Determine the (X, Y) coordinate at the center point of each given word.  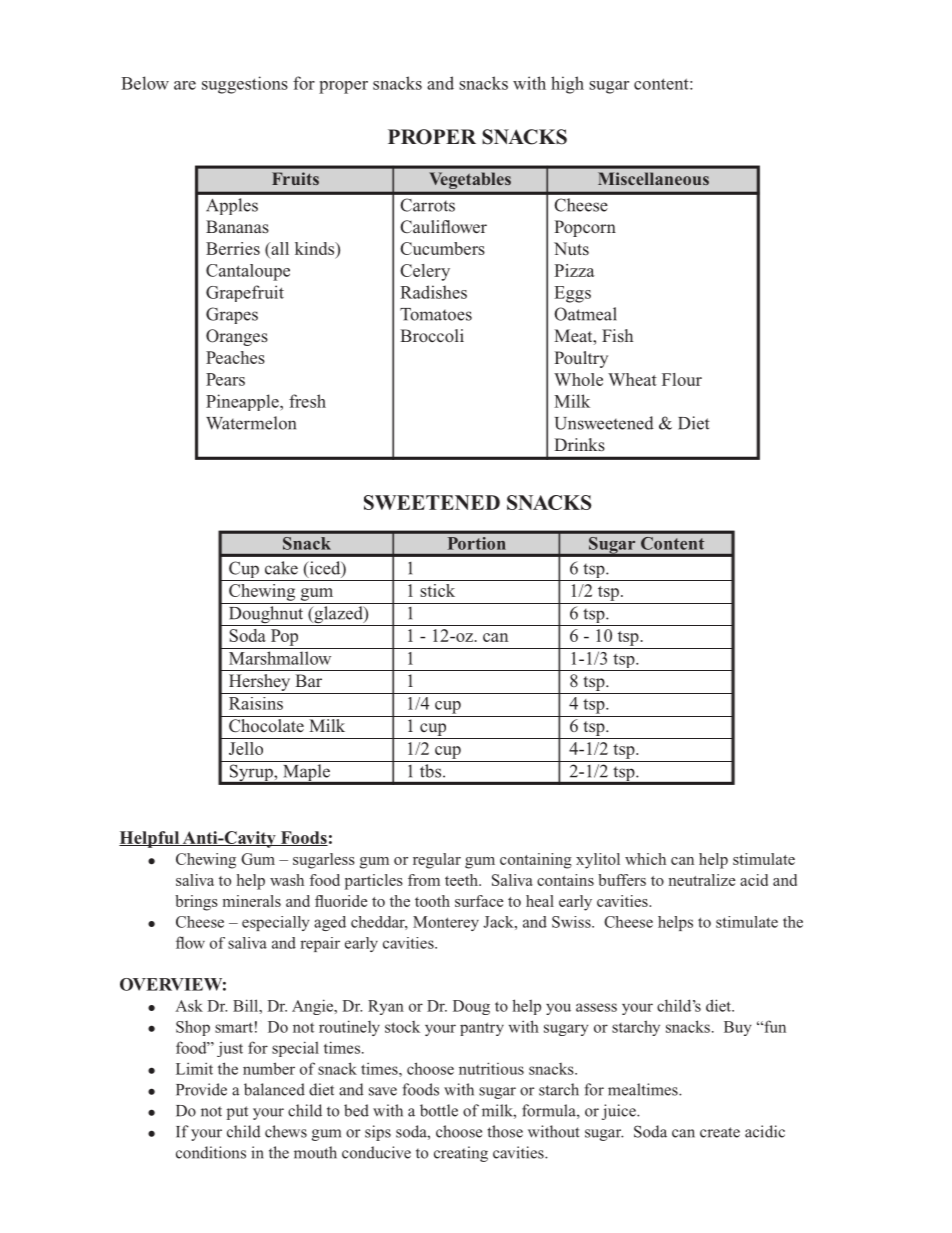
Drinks (579, 445)
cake (281, 568)
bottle (439, 1110)
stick (437, 590)
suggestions (245, 85)
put (237, 1113)
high (567, 85)
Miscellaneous (653, 178)
